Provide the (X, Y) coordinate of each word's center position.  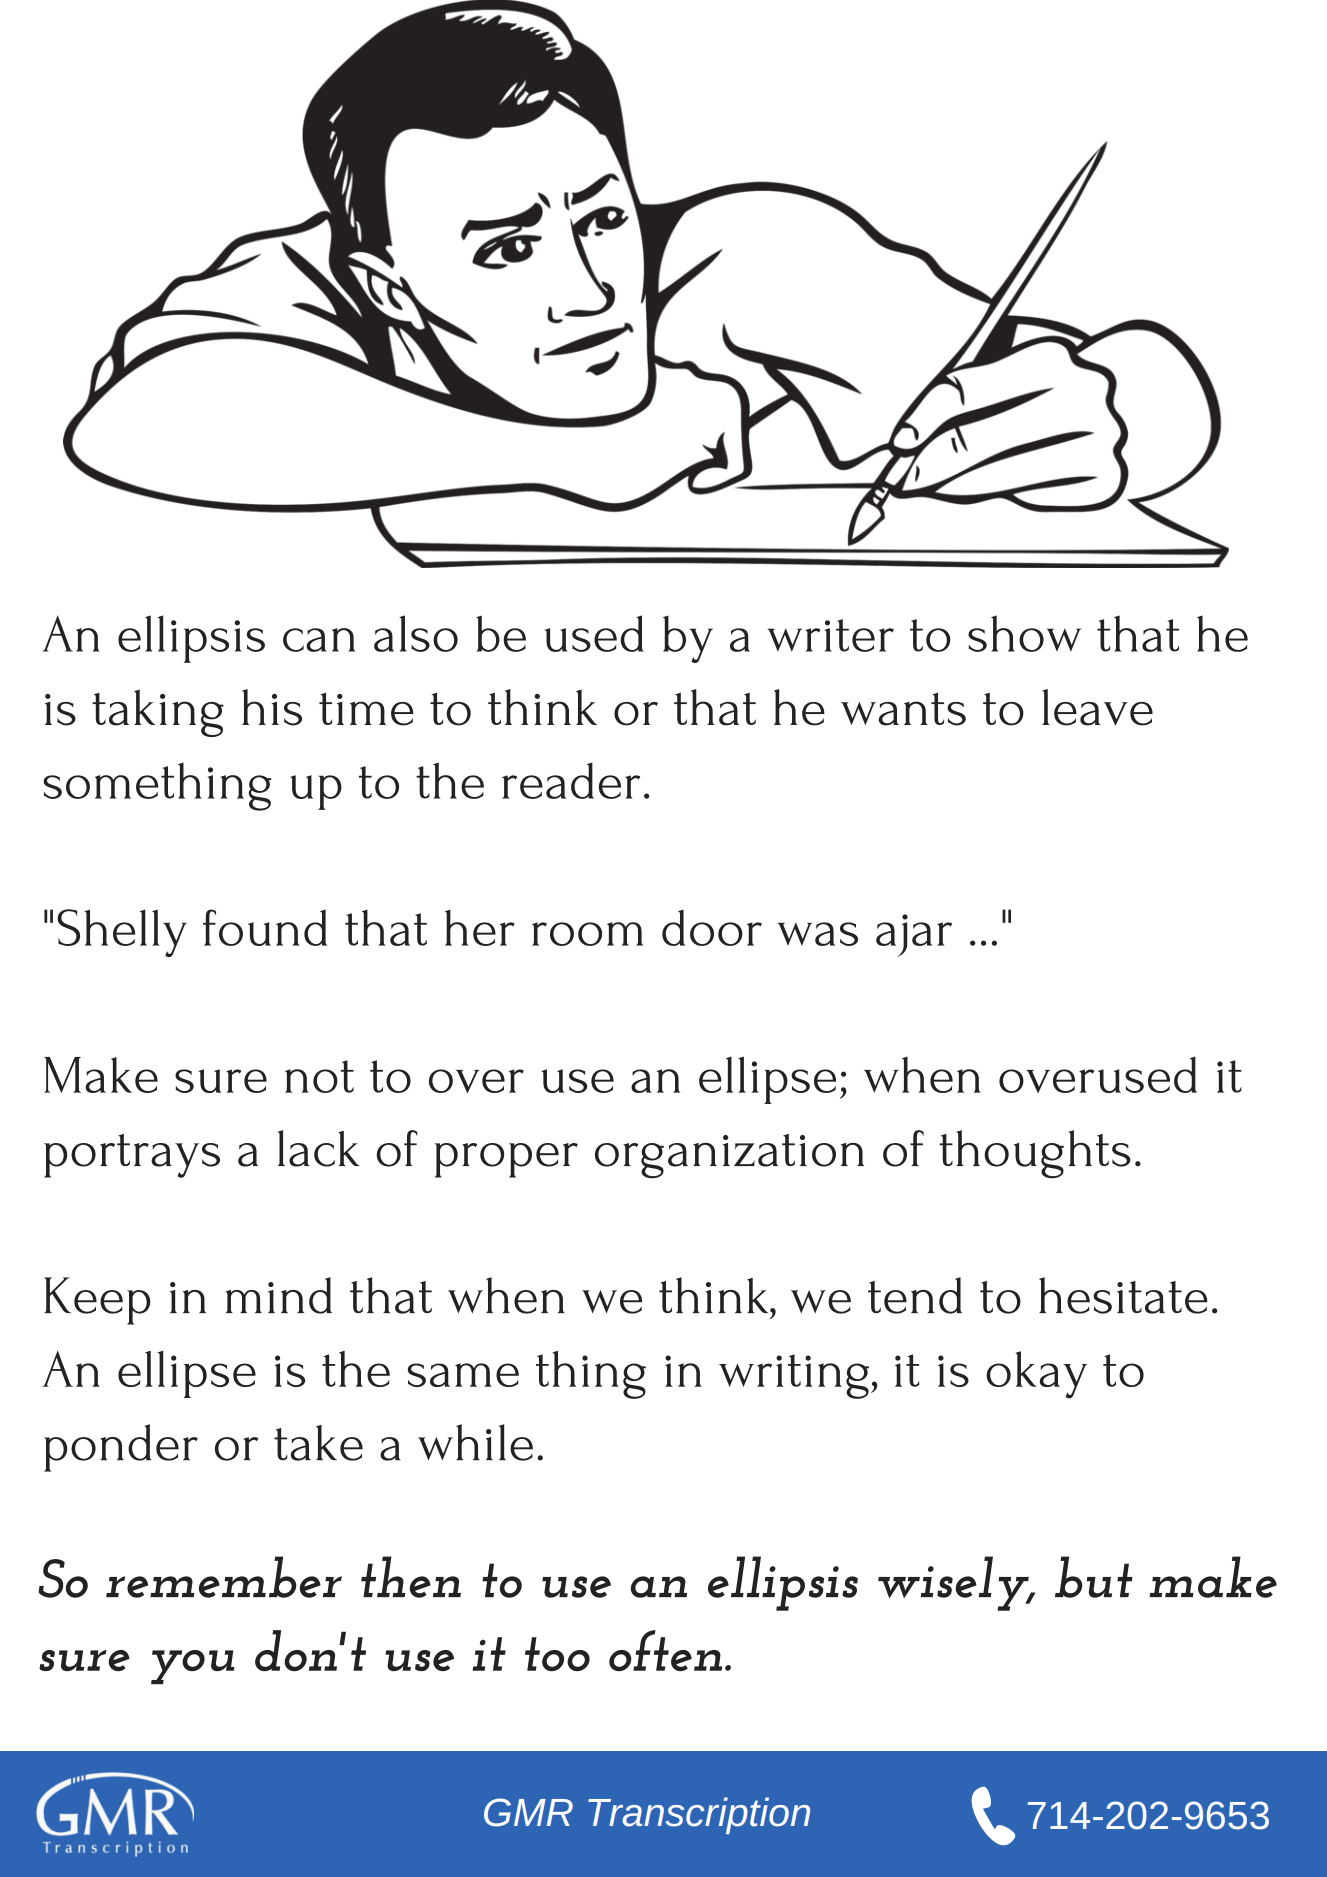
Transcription (699, 1815)
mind (279, 1295)
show (1024, 633)
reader (571, 780)
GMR (528, 1812)
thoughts (1035, 1154)
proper (506, 1160)
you (193, 1667)
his (272, 707)
